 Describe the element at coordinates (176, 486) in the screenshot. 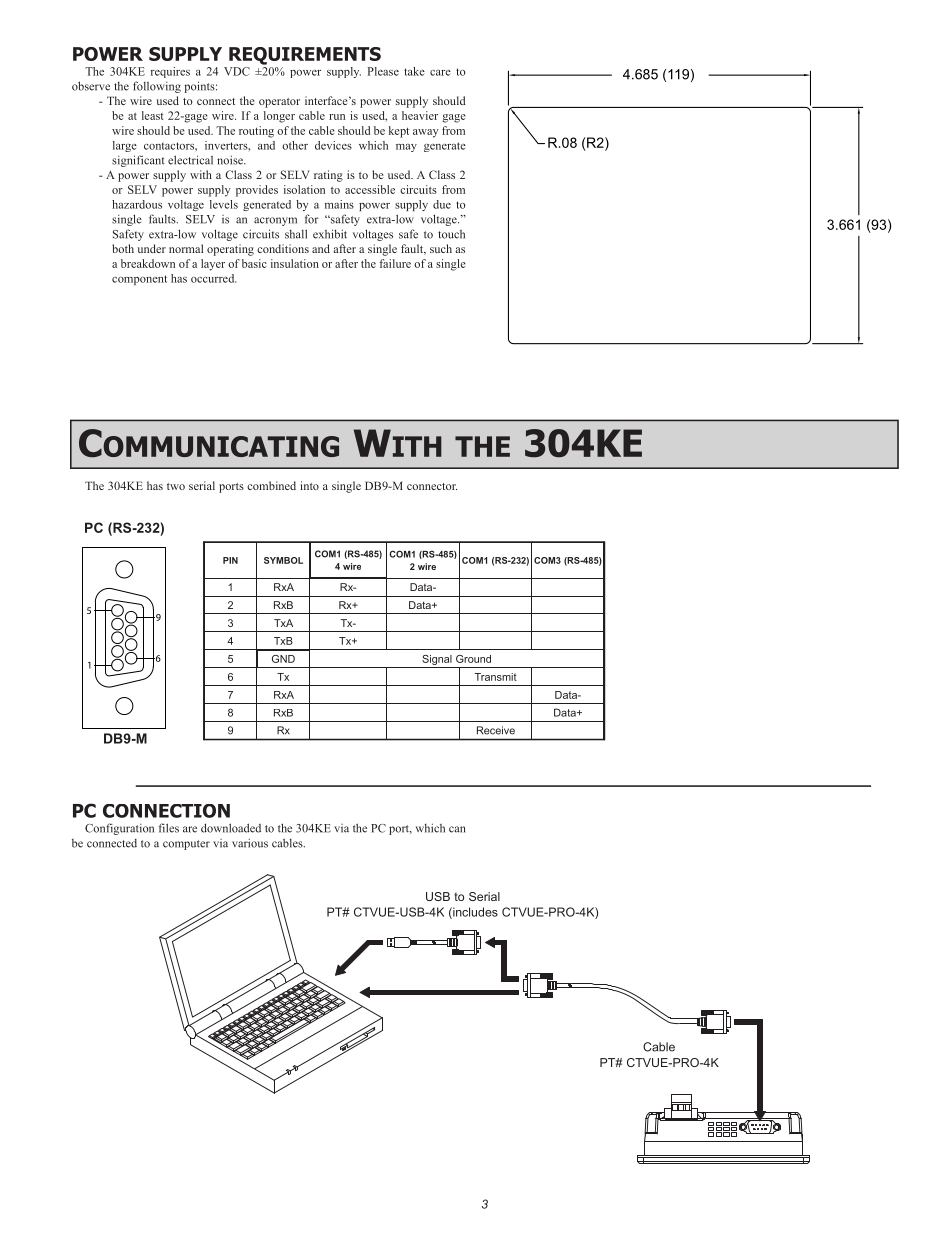

I see `two` at that location.
